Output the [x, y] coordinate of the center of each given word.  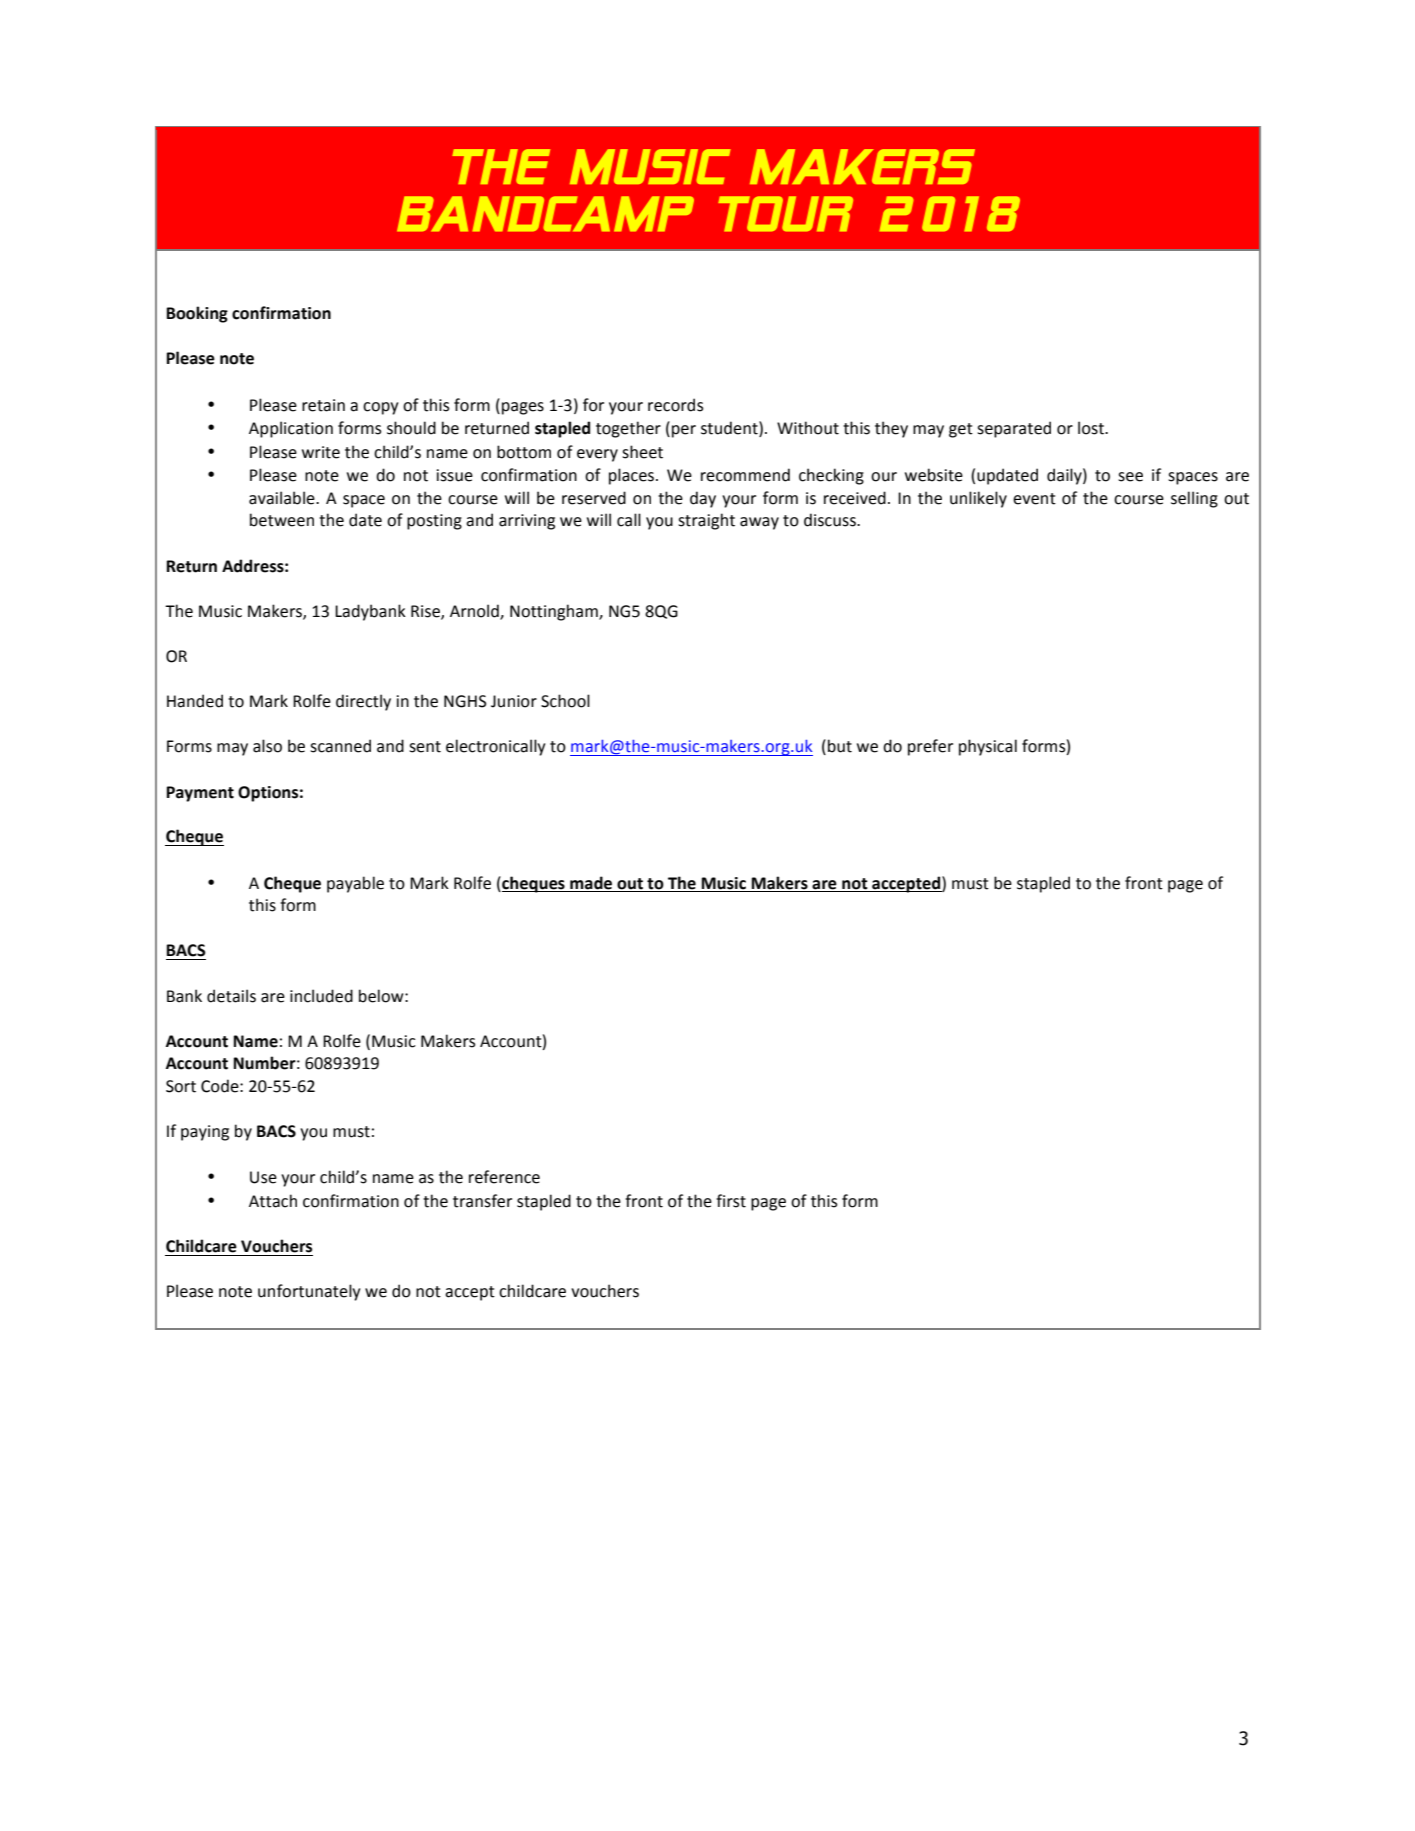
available [283, 498]
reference [504, 1177]
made [591, 883]
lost [1092, 428]
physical [988, 747]
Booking [197, 314]
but [840, 746]
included [321, 996]
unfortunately [309, 1292]
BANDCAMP [545, 214]
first [731, 1201]
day [703, 499]
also [267, 746]
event [1034, 499]
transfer [482, 1201]
